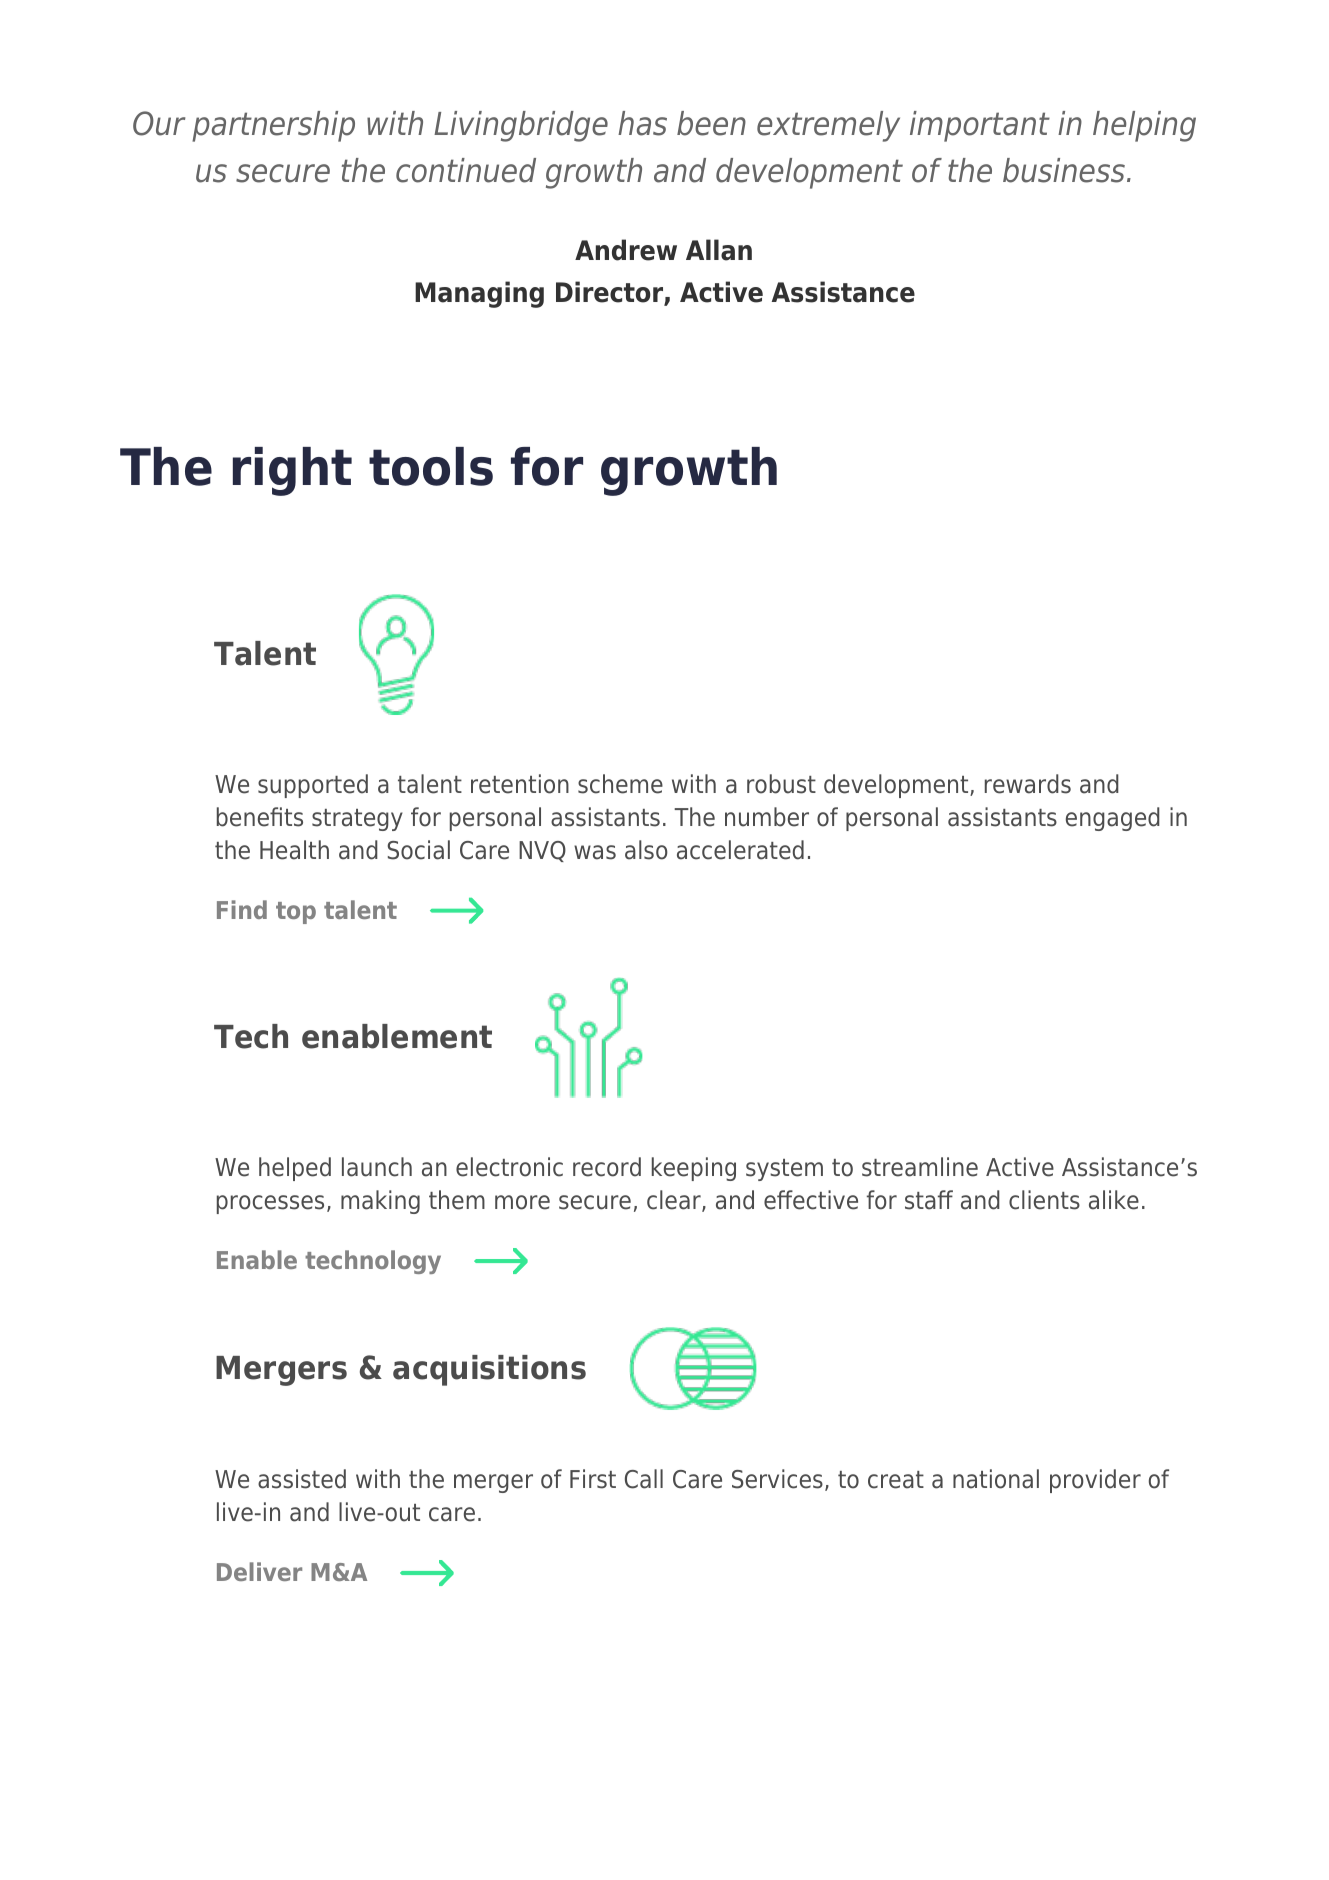 The image size is (1329, 1880). Describe the element at coordinates (1028, 784) in the screenshot. I see `rewards` at that location.
